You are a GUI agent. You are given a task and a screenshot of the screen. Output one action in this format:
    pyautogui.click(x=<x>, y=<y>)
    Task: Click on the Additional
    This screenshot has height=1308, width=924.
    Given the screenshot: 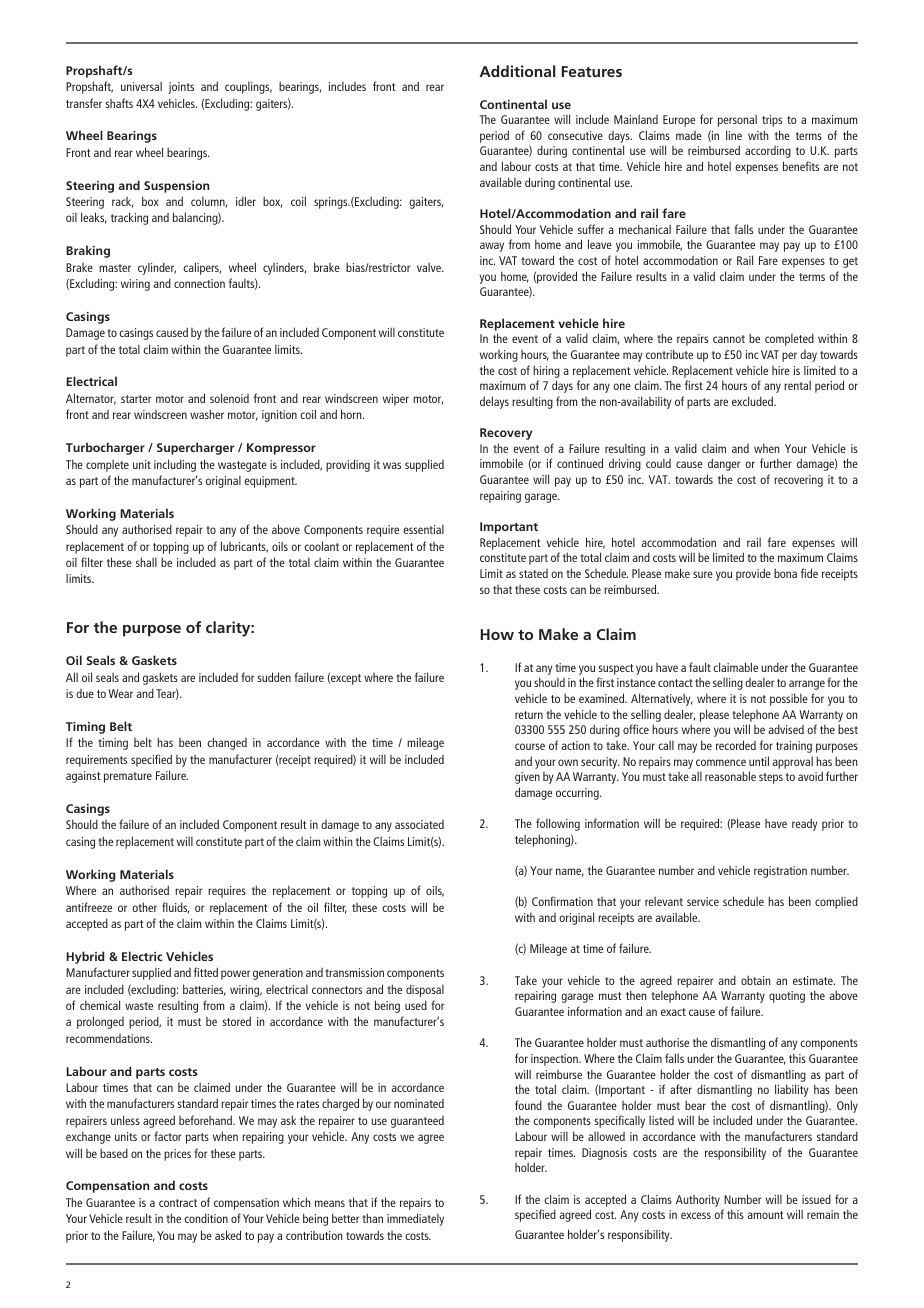 What is the action you would take?
    pyautogui.click(x=517, y=71)
